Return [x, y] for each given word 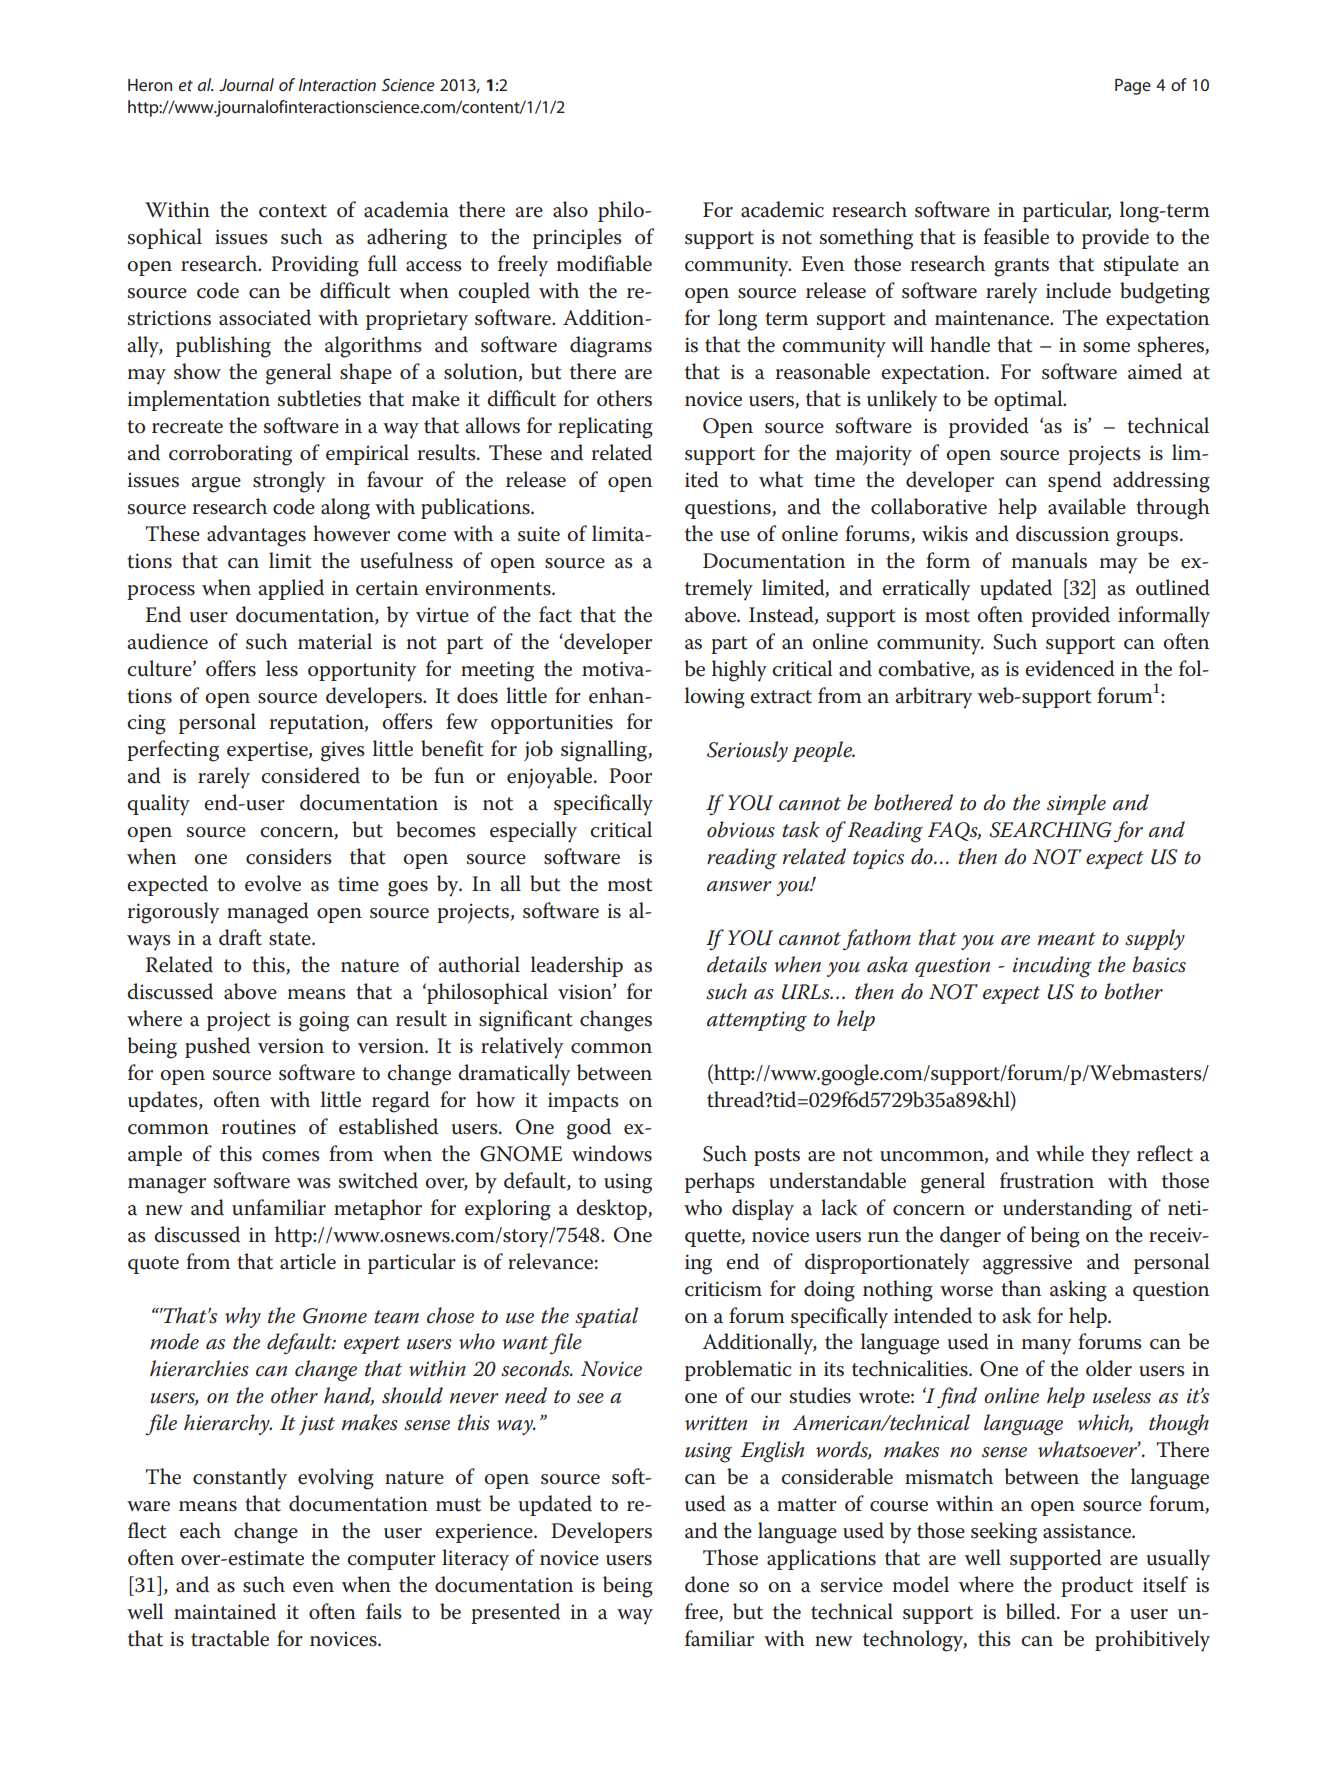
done [707, 1584]
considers [289, 856]
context [293, 211]
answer [739, 886]
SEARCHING [1050, 830]
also [570, 209]
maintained [225, 1611]
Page [1133, 87]
